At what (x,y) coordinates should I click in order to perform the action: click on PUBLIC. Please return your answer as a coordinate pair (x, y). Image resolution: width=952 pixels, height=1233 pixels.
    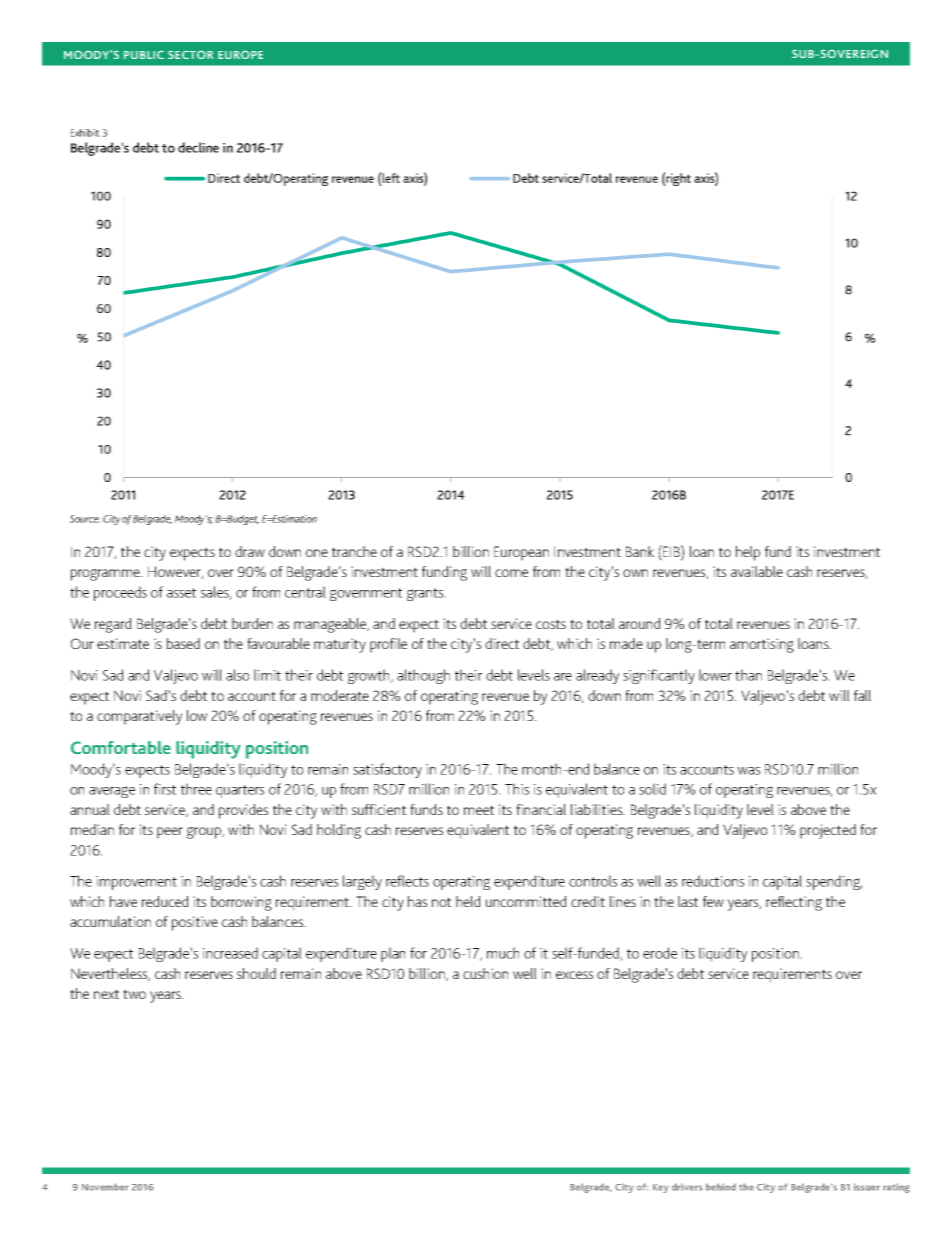
    Looking at the image, I should click on (144, 54).
